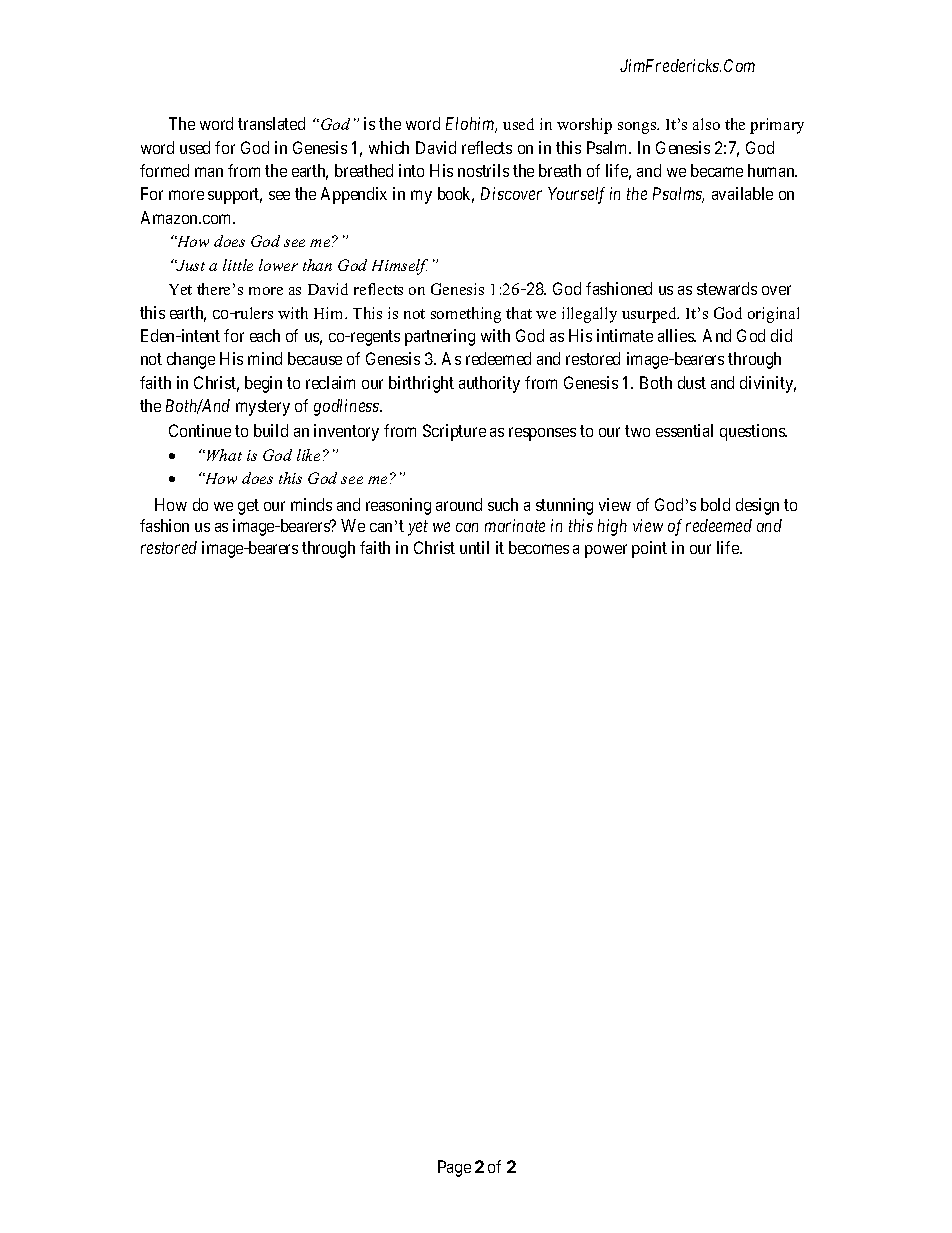 The width and height of the document is (952, 1233). I want to click on Page, so click(454, 1168).
